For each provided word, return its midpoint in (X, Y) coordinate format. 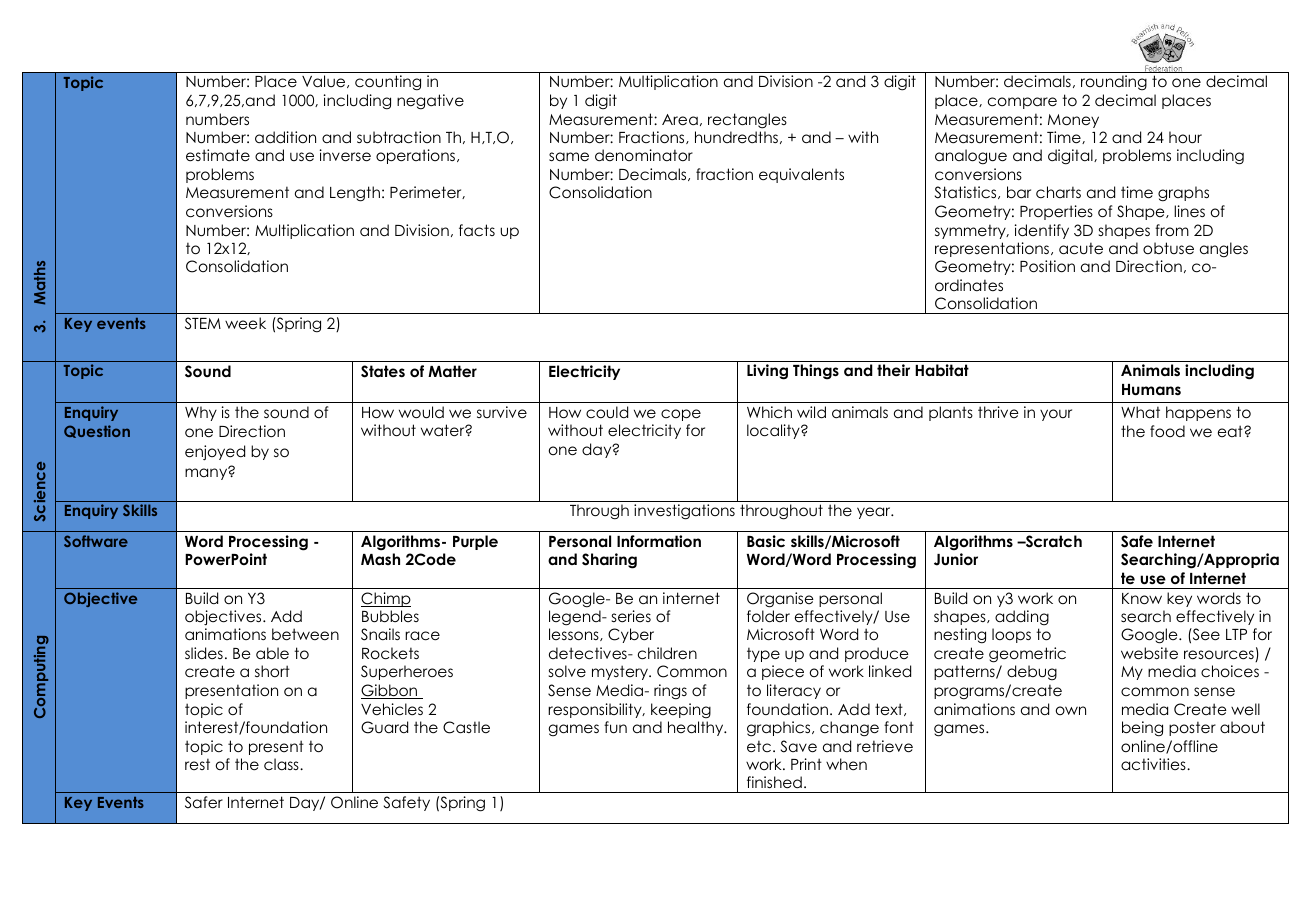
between (305, 634)
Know (1142, 599)
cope (681, 415)
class (282, 764)
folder (768, 616)
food (1167, 431)
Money (1073, 121)
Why (201, 413)
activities (1154, 764)
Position (1047, 266)
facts (477, 230)
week (245, 323)
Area (680, 119)
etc (759, 746)
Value (325, 81)
